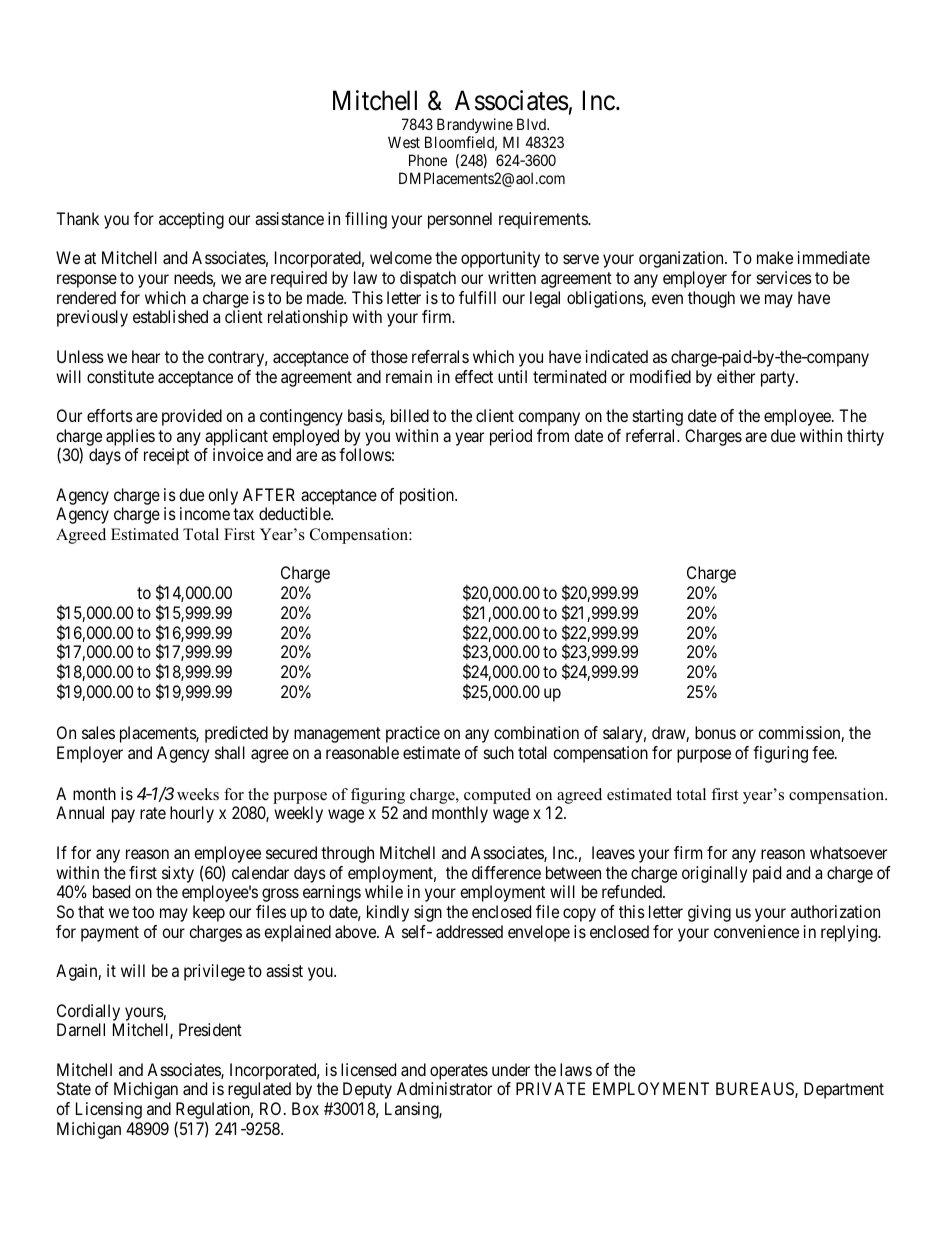 The width and height of the screenshot is (952, 1233). I want to click on make, so click(775, 257).
